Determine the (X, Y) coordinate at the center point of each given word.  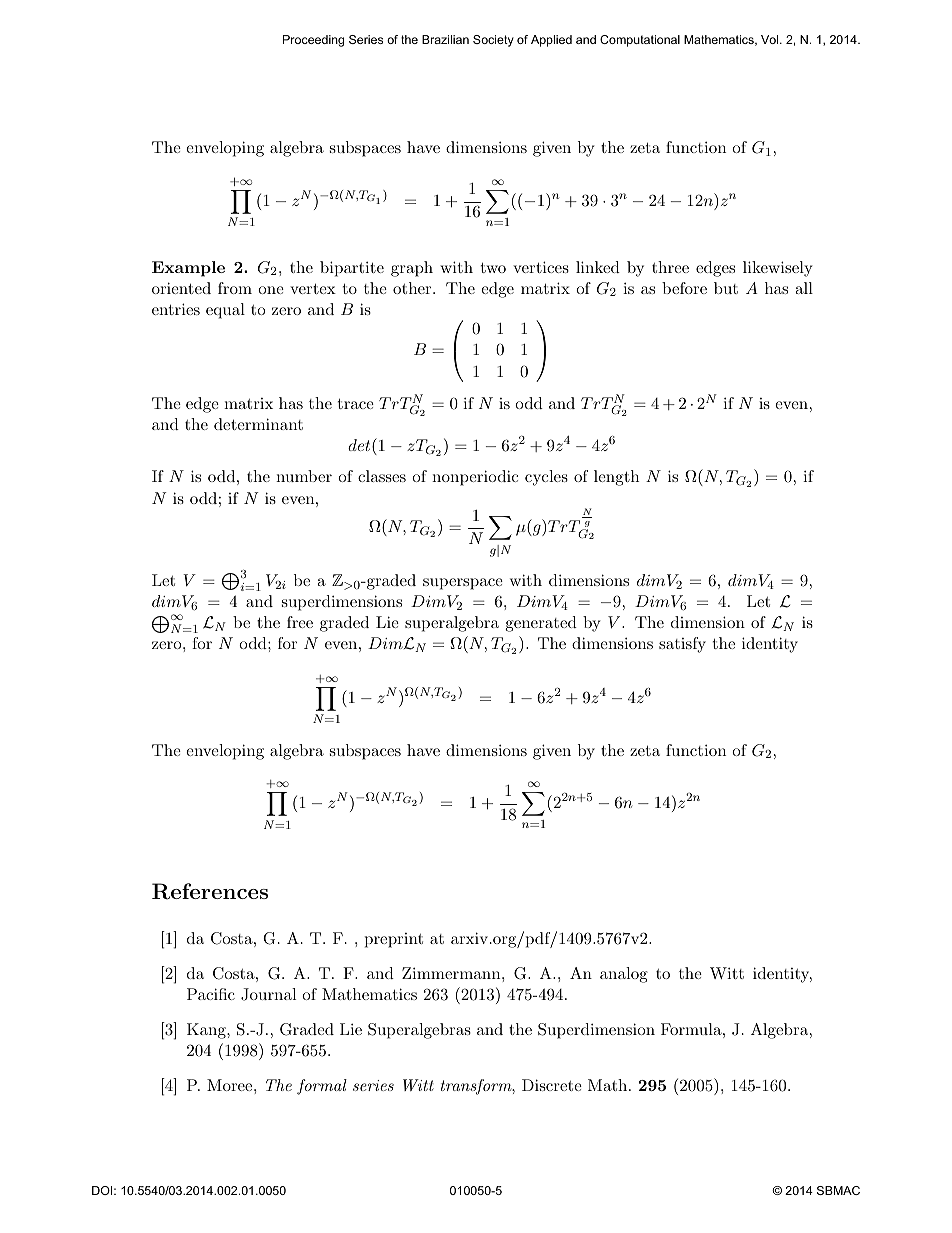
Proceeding (313, 41)
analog (624, 975)
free (300, 622)
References (210, 891)
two (493, 267)
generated (541, 624)
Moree (231, 1085)
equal (225, 311)
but (726, 288)
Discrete (552, 1085)
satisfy (682, 645)
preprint (394, 940)
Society (493, 41)
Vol (771, 39)
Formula (691, 1029)
